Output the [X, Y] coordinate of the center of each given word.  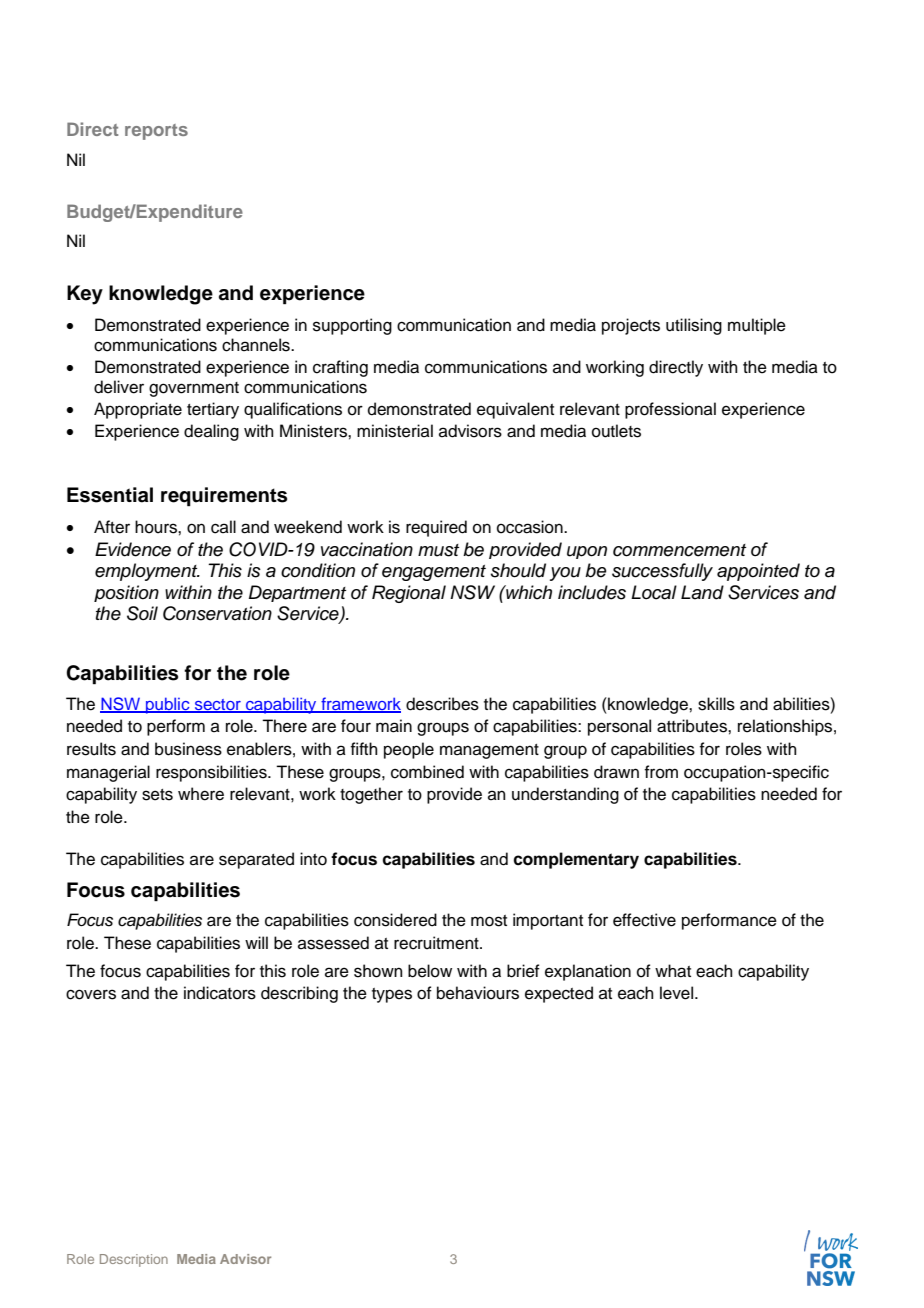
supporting [352, 326]
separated [256, 860]
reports [156, 132]
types [392, 995]
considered [395, 920]
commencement [679, 550]
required [436, 528]
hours [157, 527]
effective [644, 920]
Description [134, 1260]
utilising [694, 326]
